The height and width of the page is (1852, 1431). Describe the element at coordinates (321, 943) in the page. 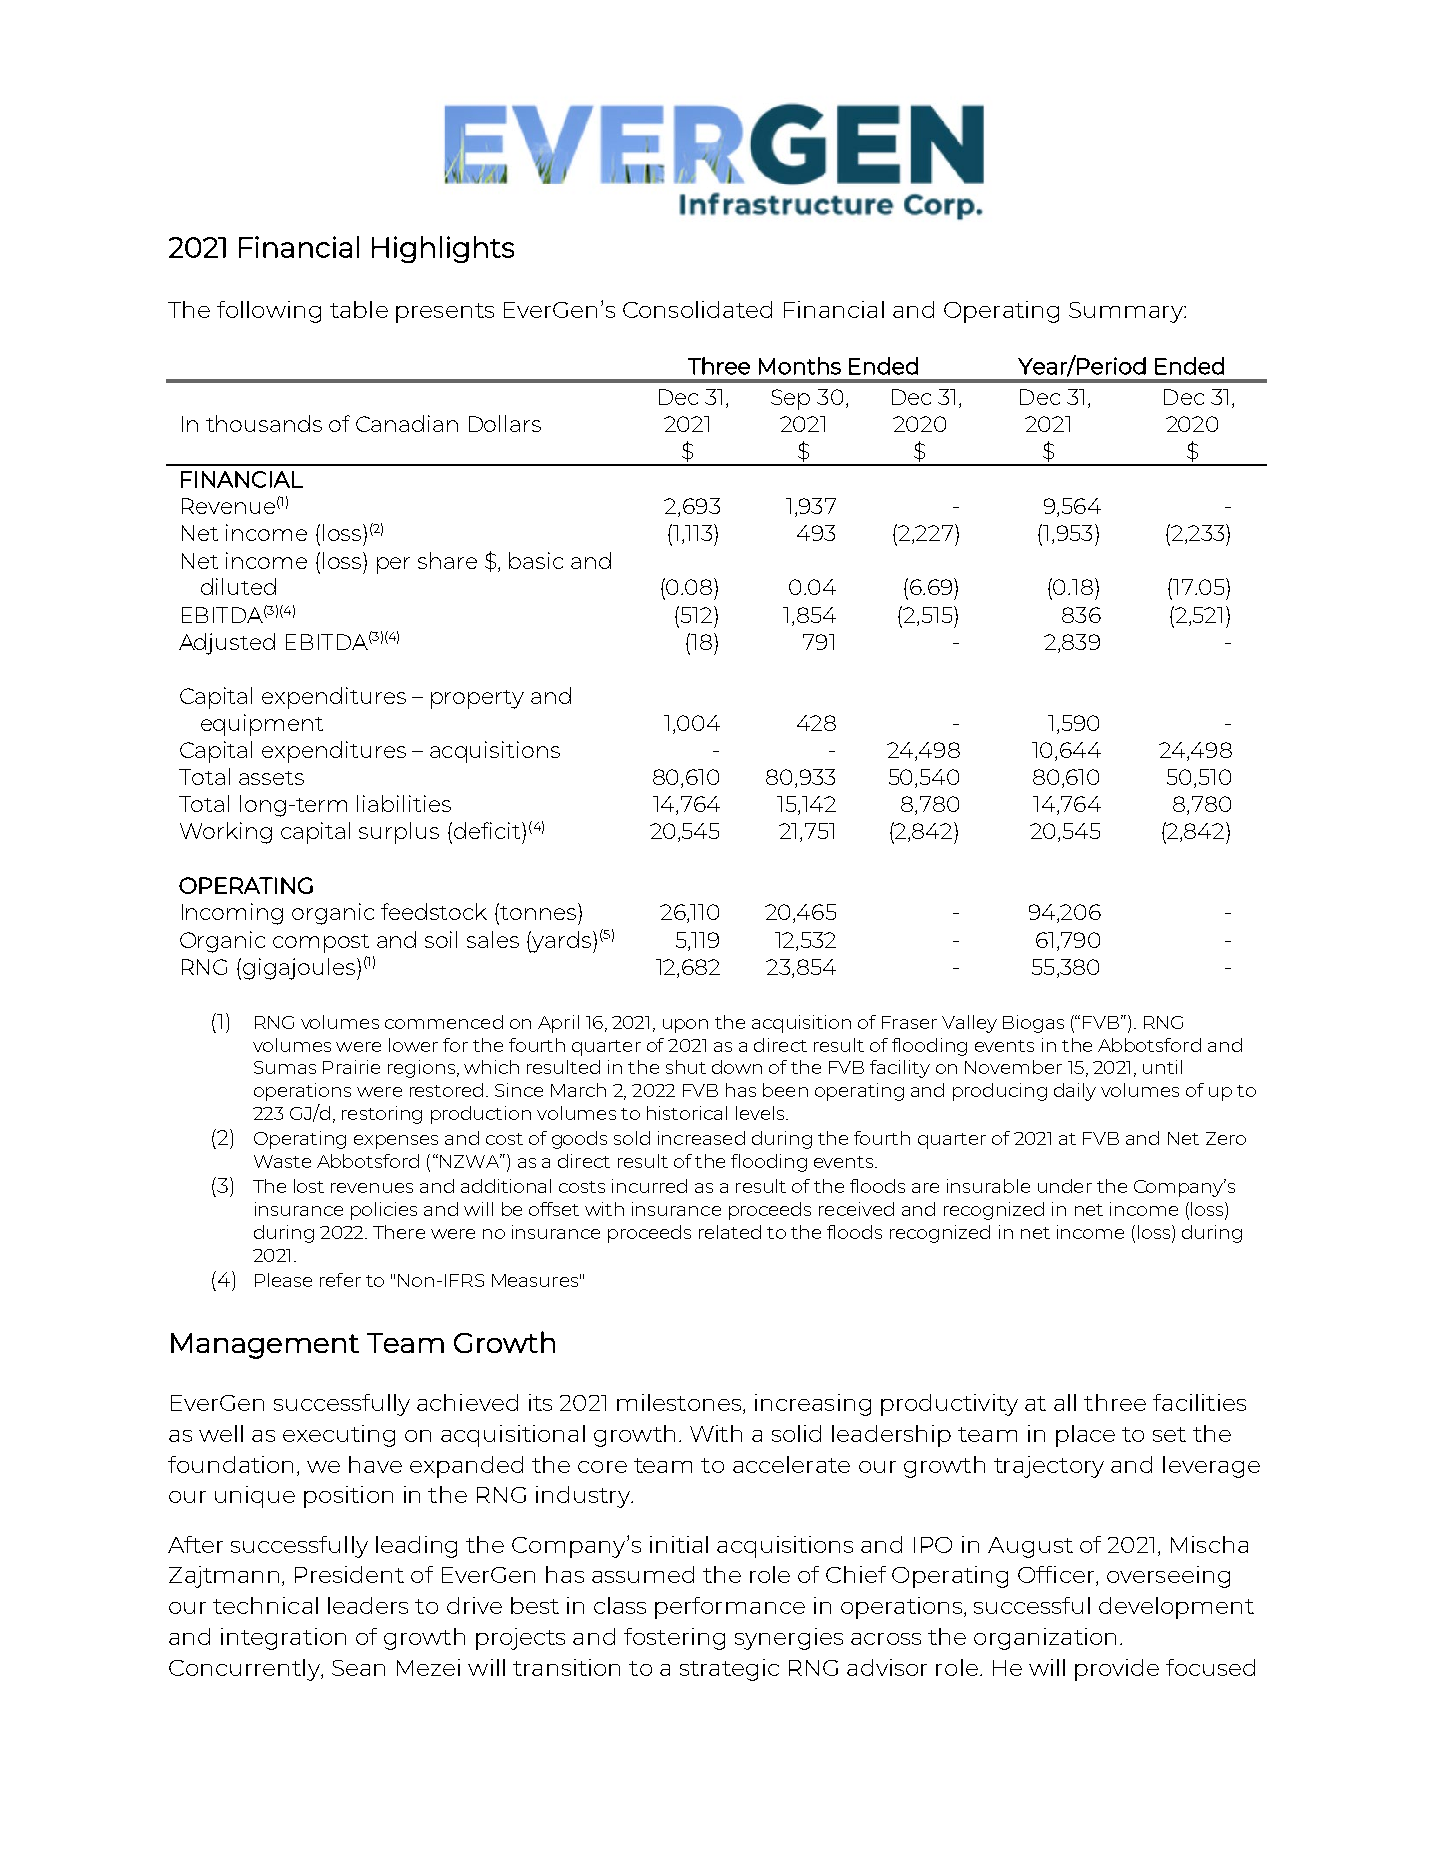

I see `compost` at that location.
